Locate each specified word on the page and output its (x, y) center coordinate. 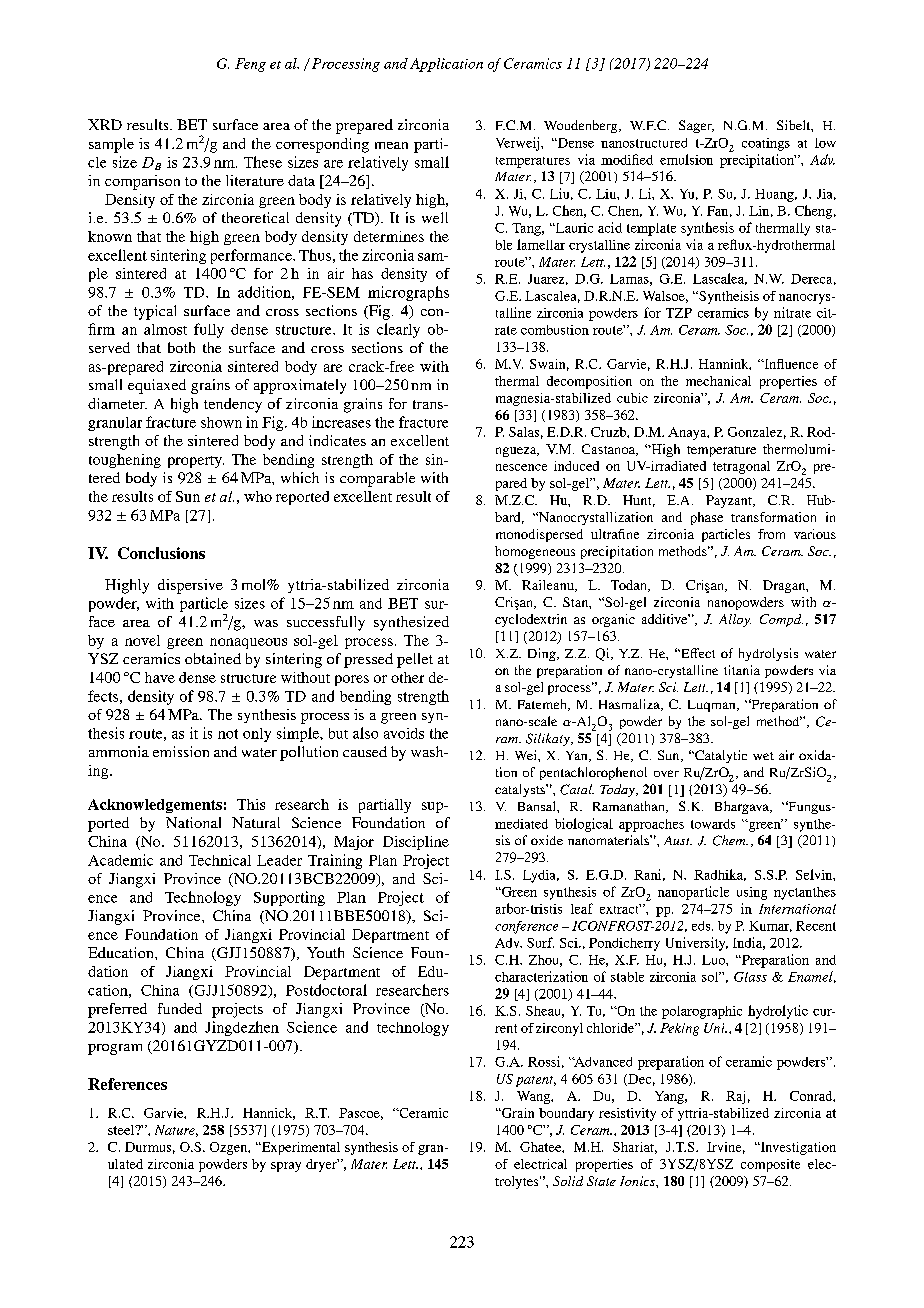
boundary (566, 1114)
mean (391, 145)
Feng (250, 65)
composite (770, 1165)
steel (122, 1130)
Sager (696, 126)
